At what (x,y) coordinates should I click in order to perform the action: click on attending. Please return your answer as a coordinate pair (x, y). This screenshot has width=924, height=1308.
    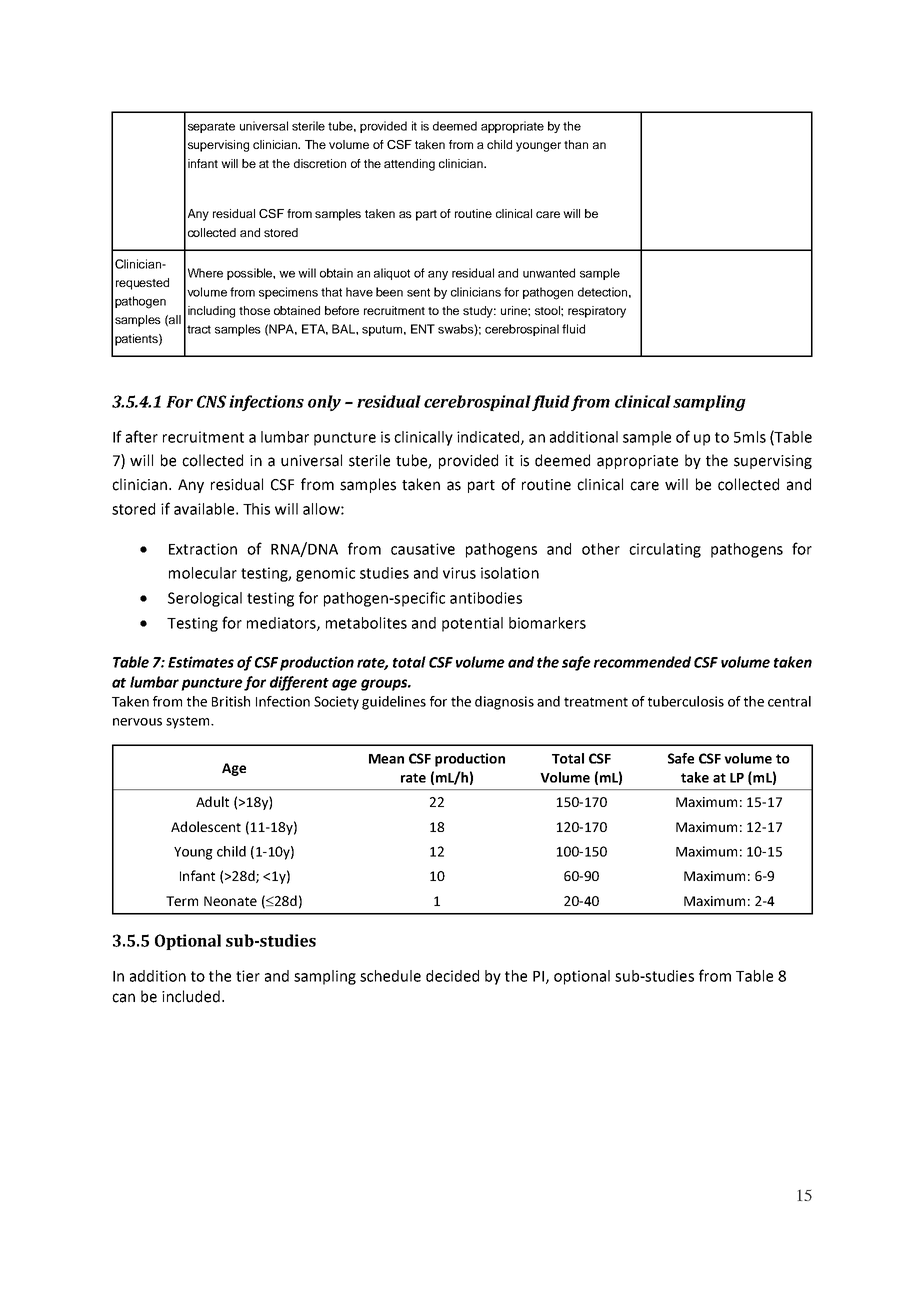
    Looking at the image, I should click on (409, 165).
